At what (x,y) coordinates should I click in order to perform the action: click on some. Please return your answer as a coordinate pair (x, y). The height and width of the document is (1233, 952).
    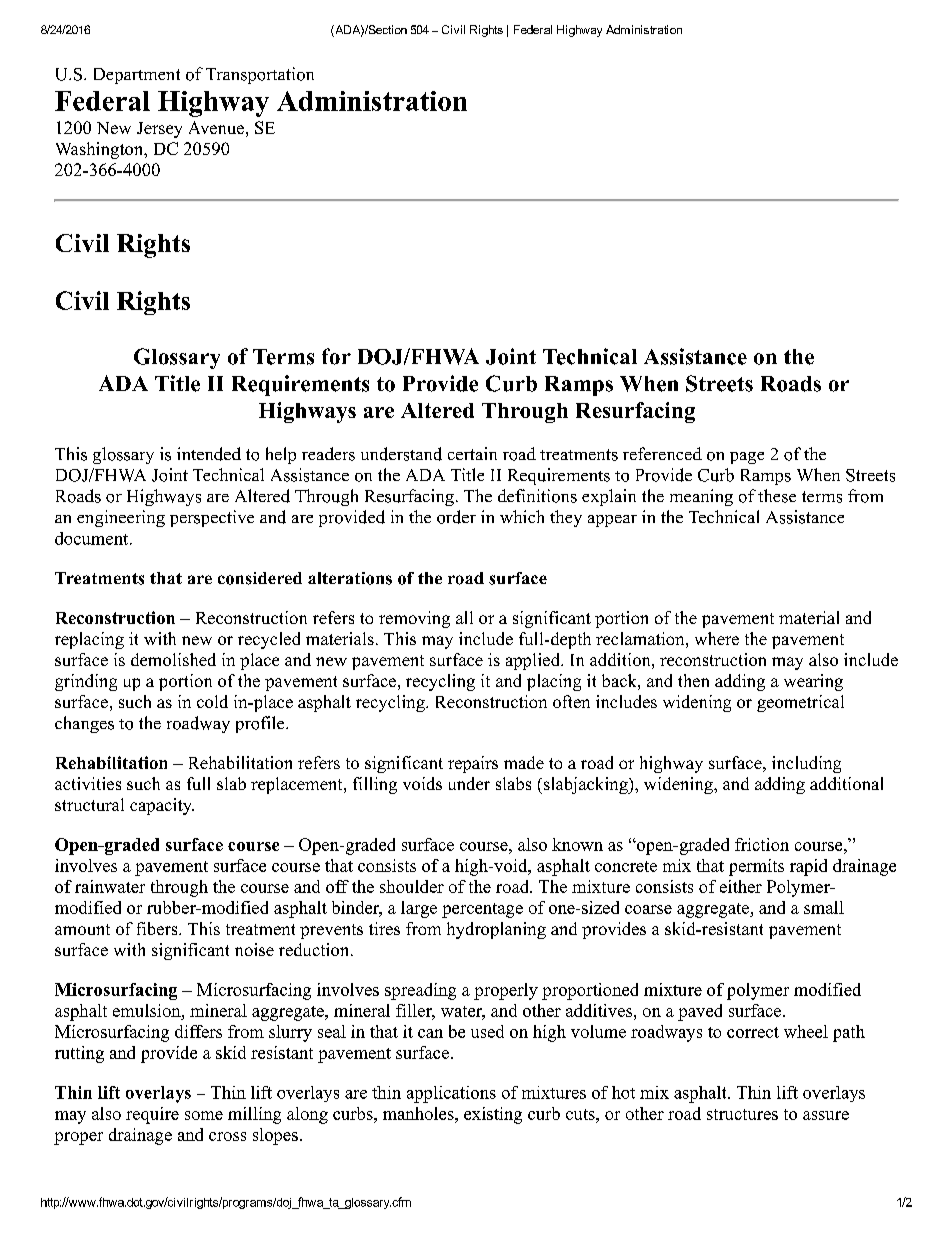
    Looking at the image, I should click on (204, 1115).
